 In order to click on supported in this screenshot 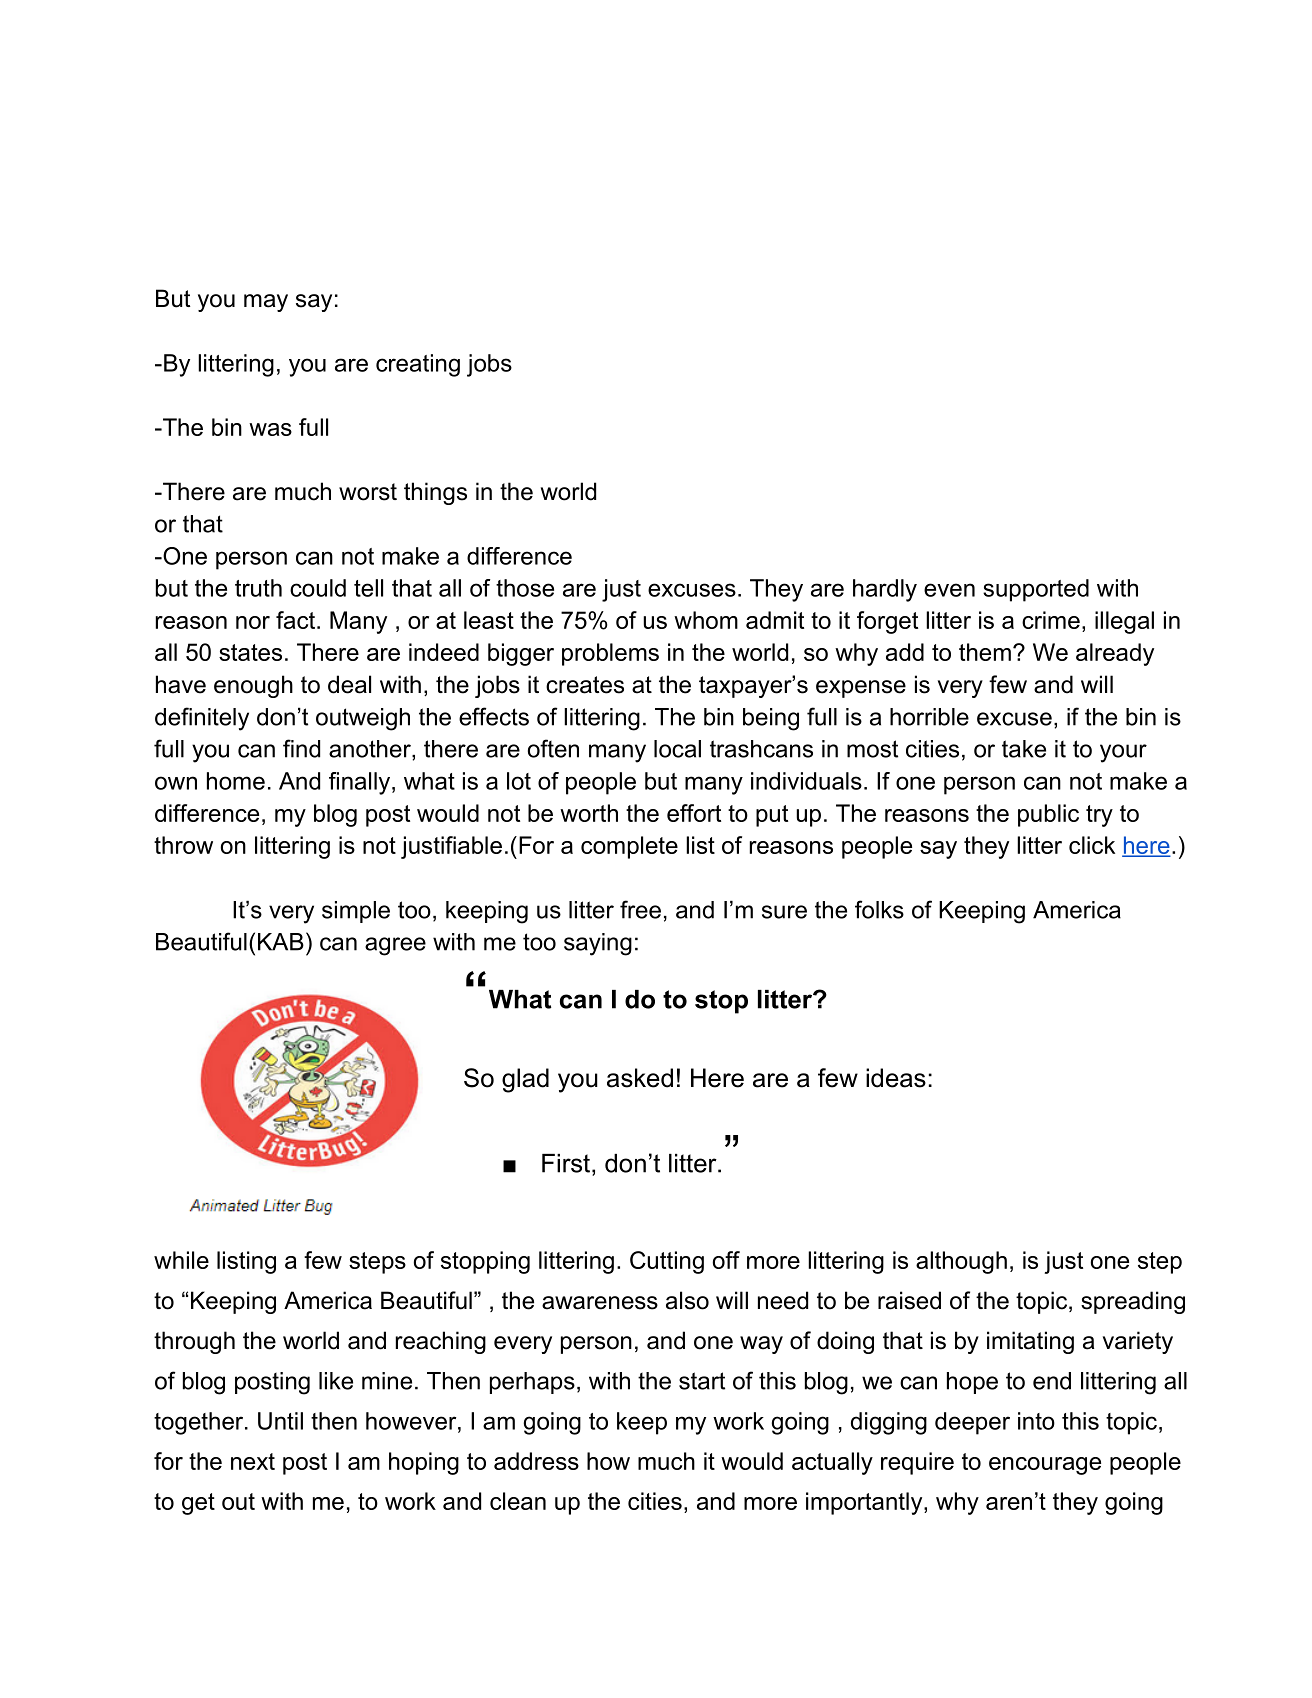, I will do `click(1036, 590)`.
